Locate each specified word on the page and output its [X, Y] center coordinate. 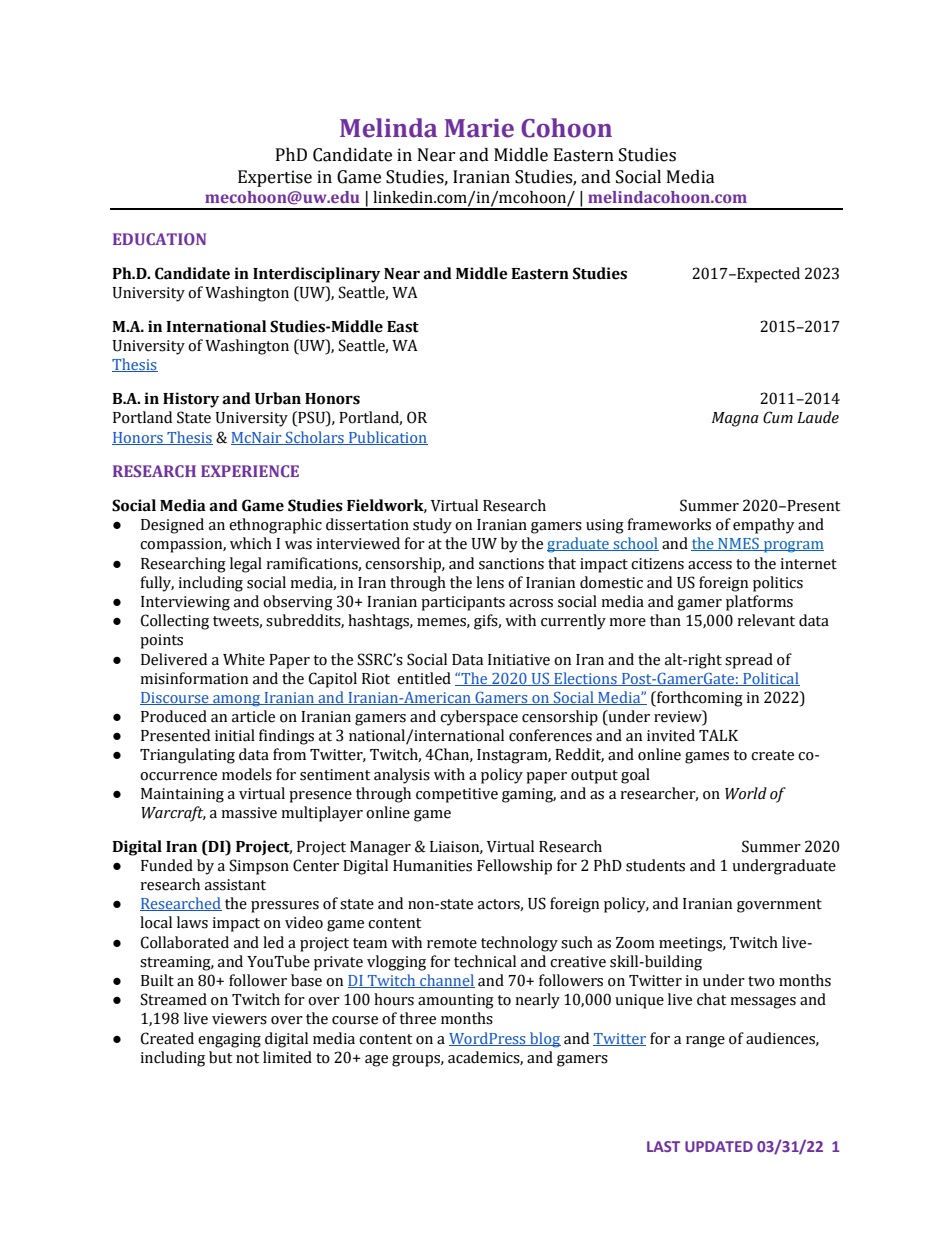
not [247, 1058]
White [244, 659]
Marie [479, 128]
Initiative [519, 660]
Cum [778, 417]
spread [749, 661]
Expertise [275, 178]
